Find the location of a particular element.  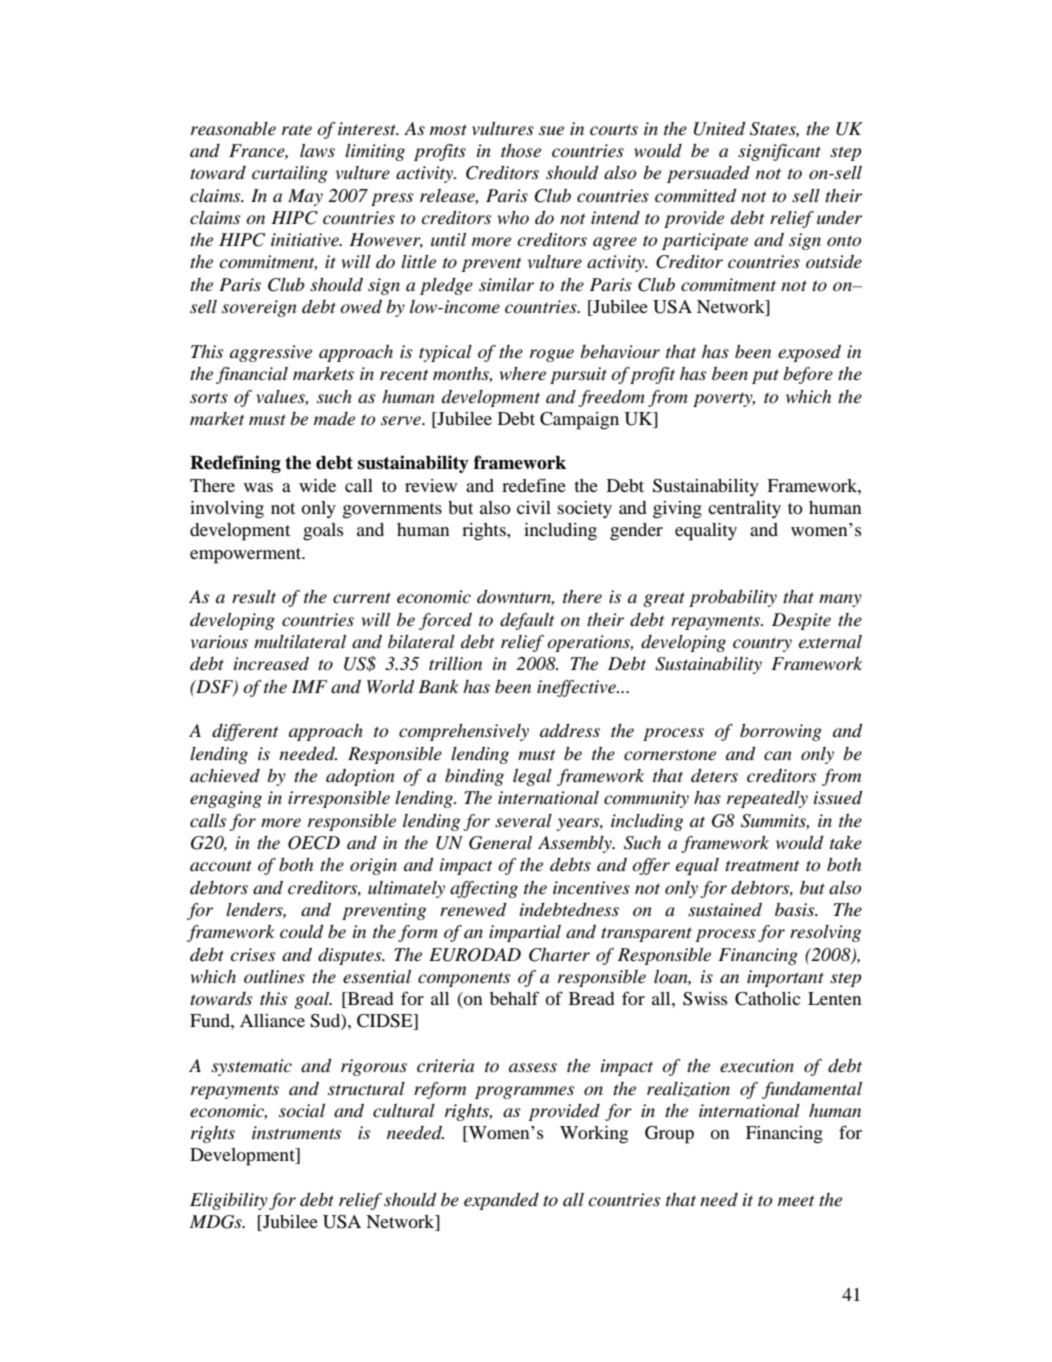

those is located at coordinates (521, 150).
